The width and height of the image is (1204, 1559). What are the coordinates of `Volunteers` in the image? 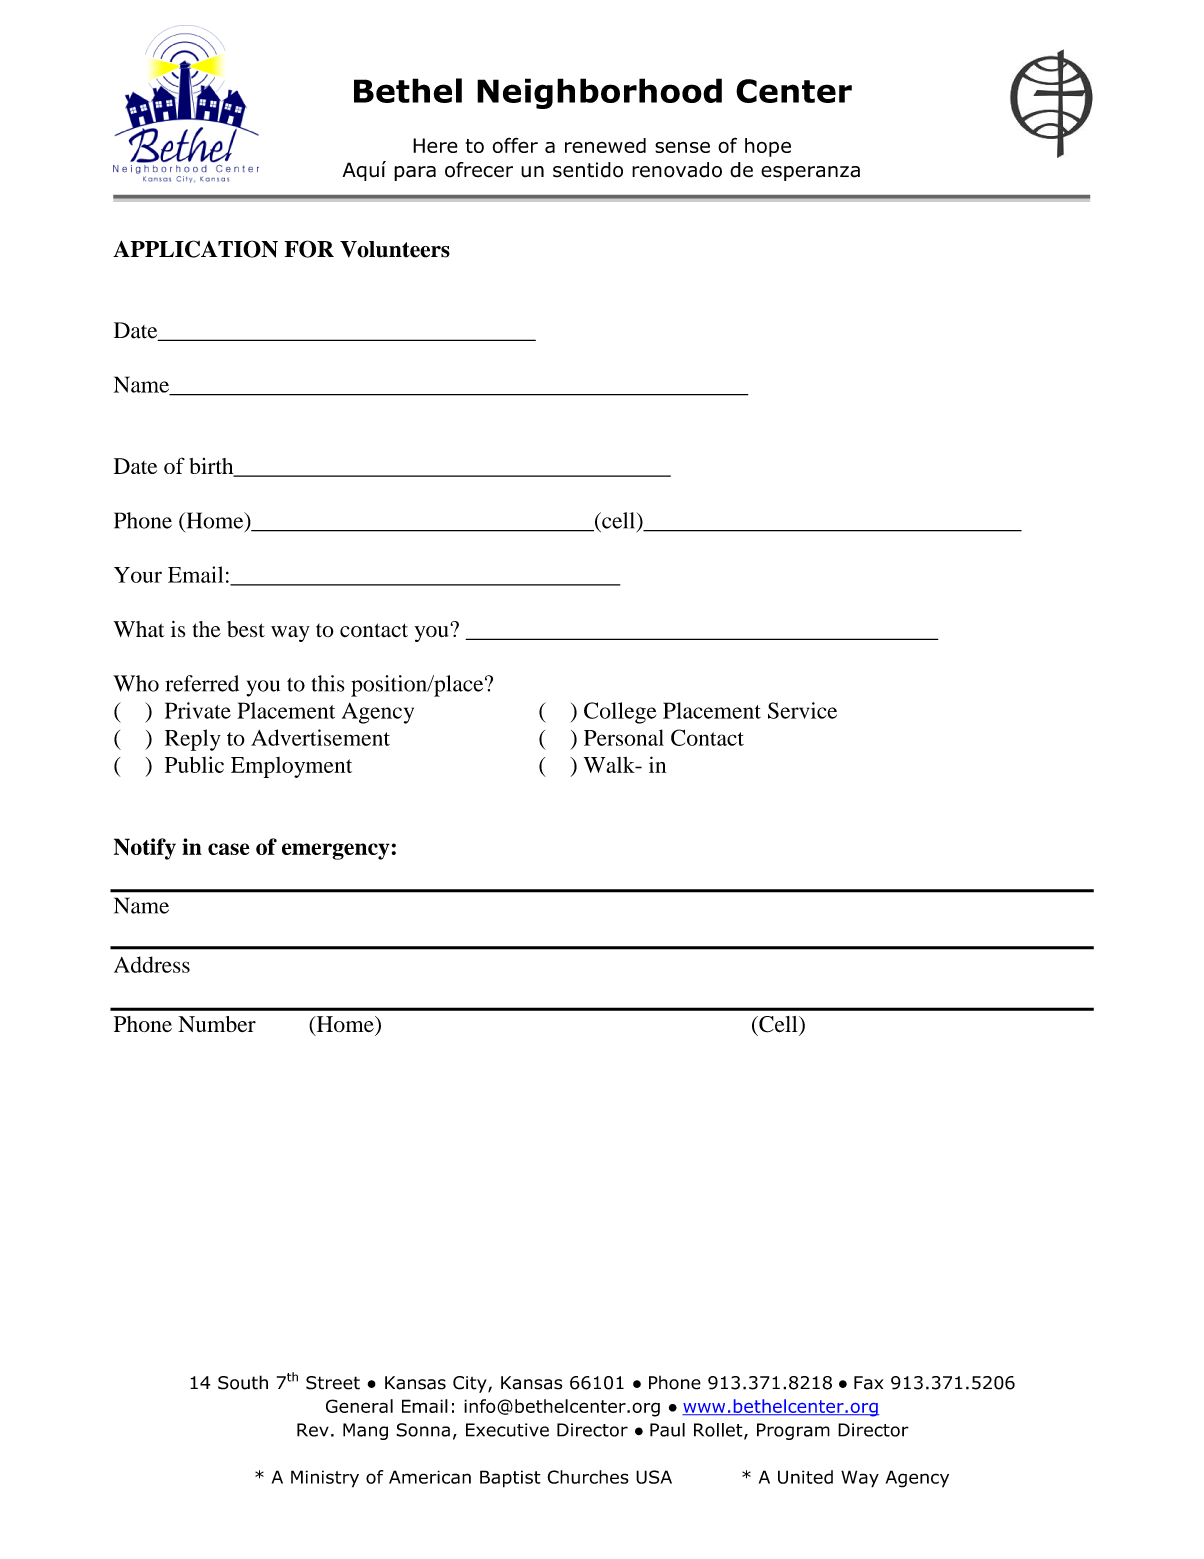 It's located at (395, 249).
